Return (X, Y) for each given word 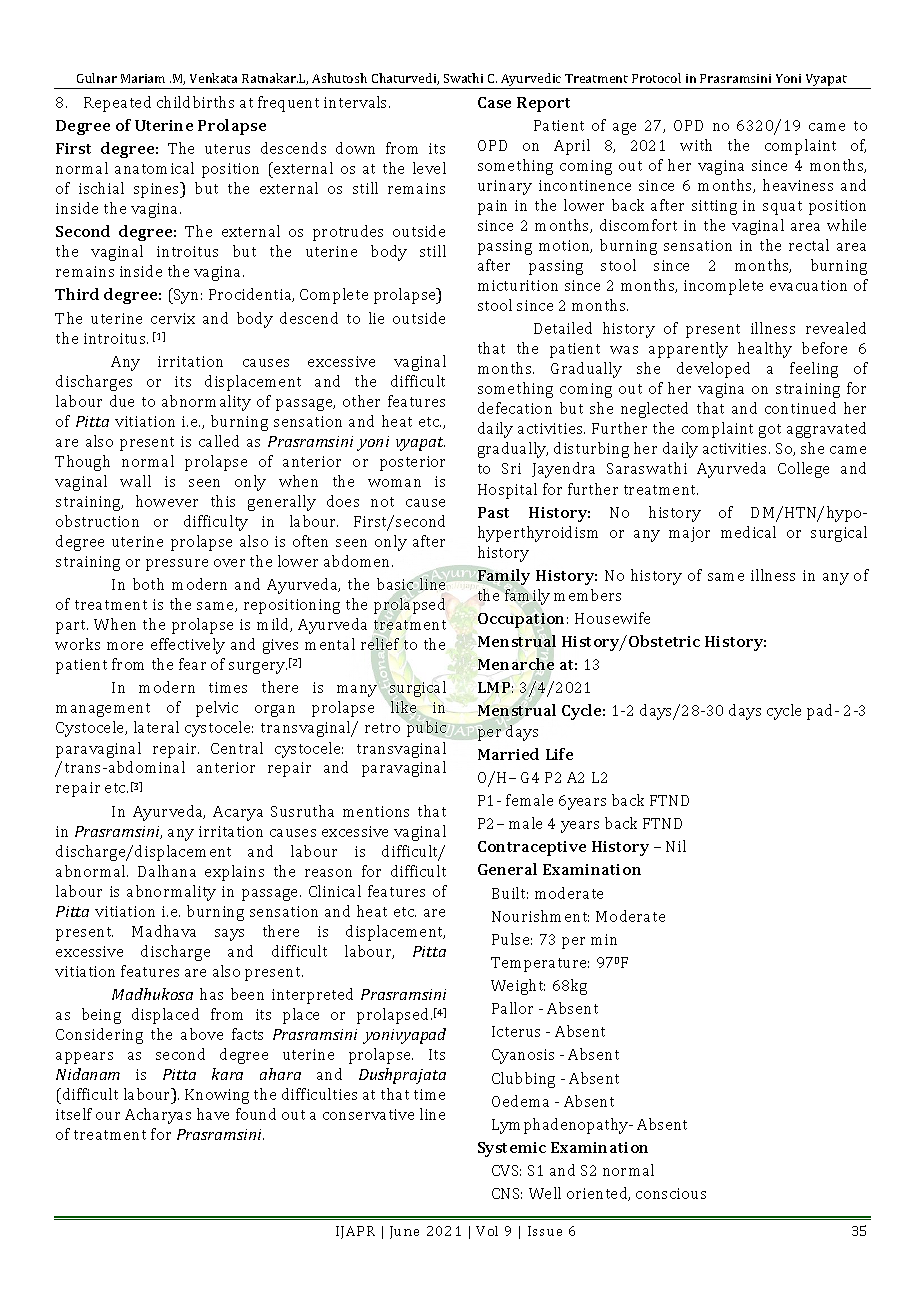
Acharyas (158, 1116)
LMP (495, 687)
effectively (188, 646)
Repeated (117, 104)
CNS (507, 1193)
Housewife (612, 618)
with (696, 145)
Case (494, 102)
